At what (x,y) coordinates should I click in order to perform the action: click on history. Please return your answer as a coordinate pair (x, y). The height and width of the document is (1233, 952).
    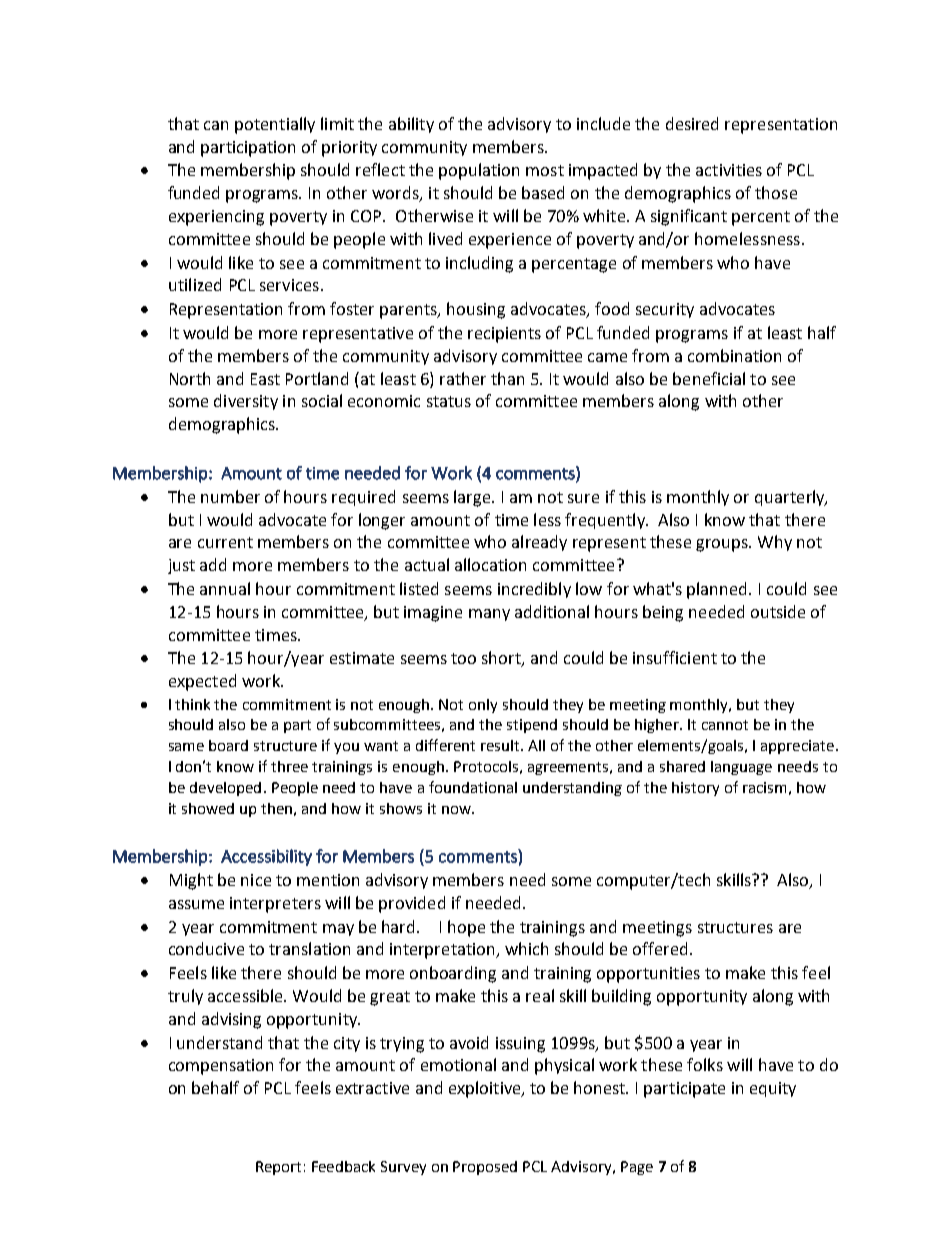
    Looking at the image, I should click on (695, 789).
